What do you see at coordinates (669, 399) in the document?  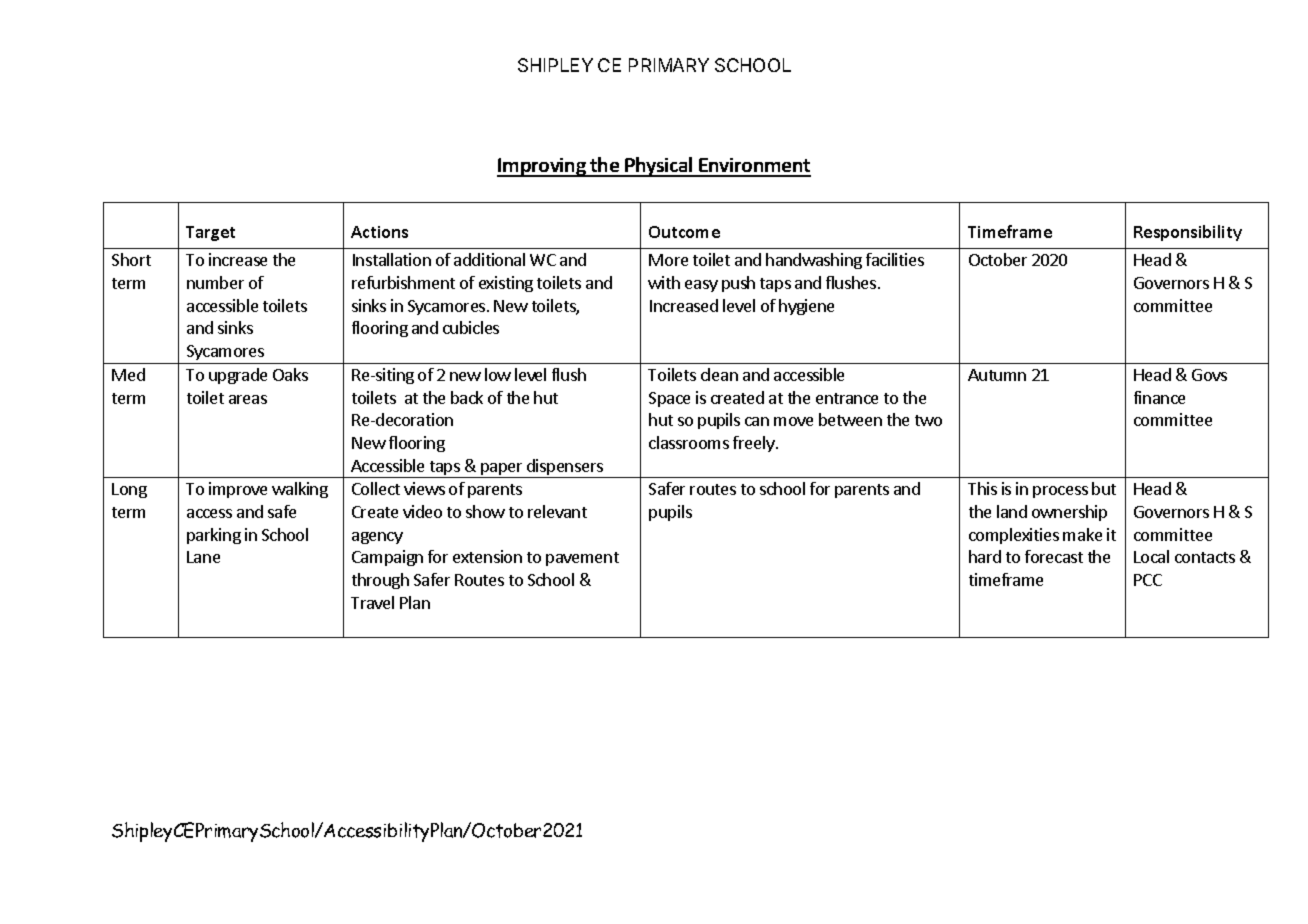 I see `Space` at bounding box center [669, 399].
